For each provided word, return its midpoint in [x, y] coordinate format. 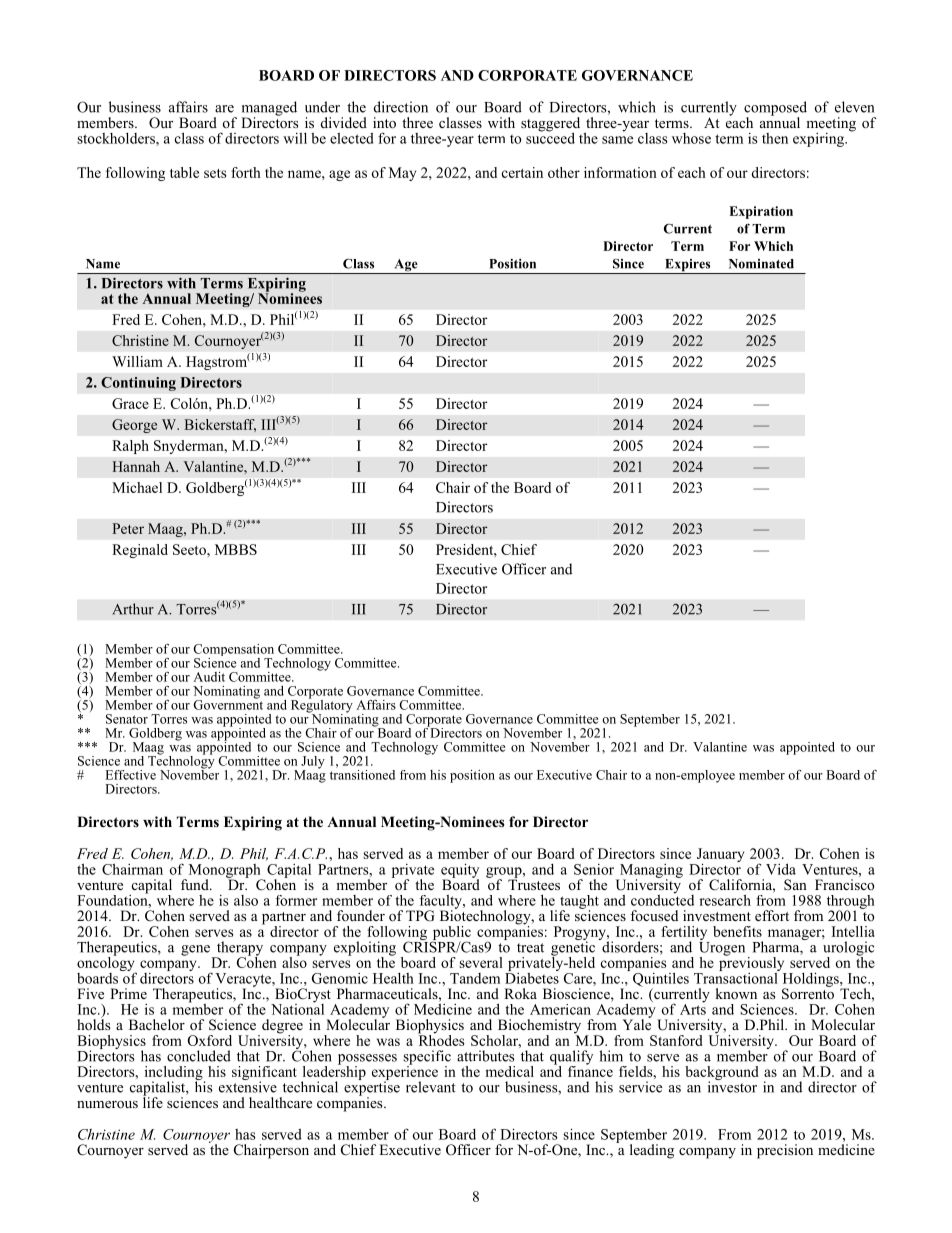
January [719, 856]
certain [522, 172]
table [184, 172]
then [775, 138]
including [175, 1074]
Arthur [133, 609]
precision [785, 1151]
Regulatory [322, 706]
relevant [431, 1087]
